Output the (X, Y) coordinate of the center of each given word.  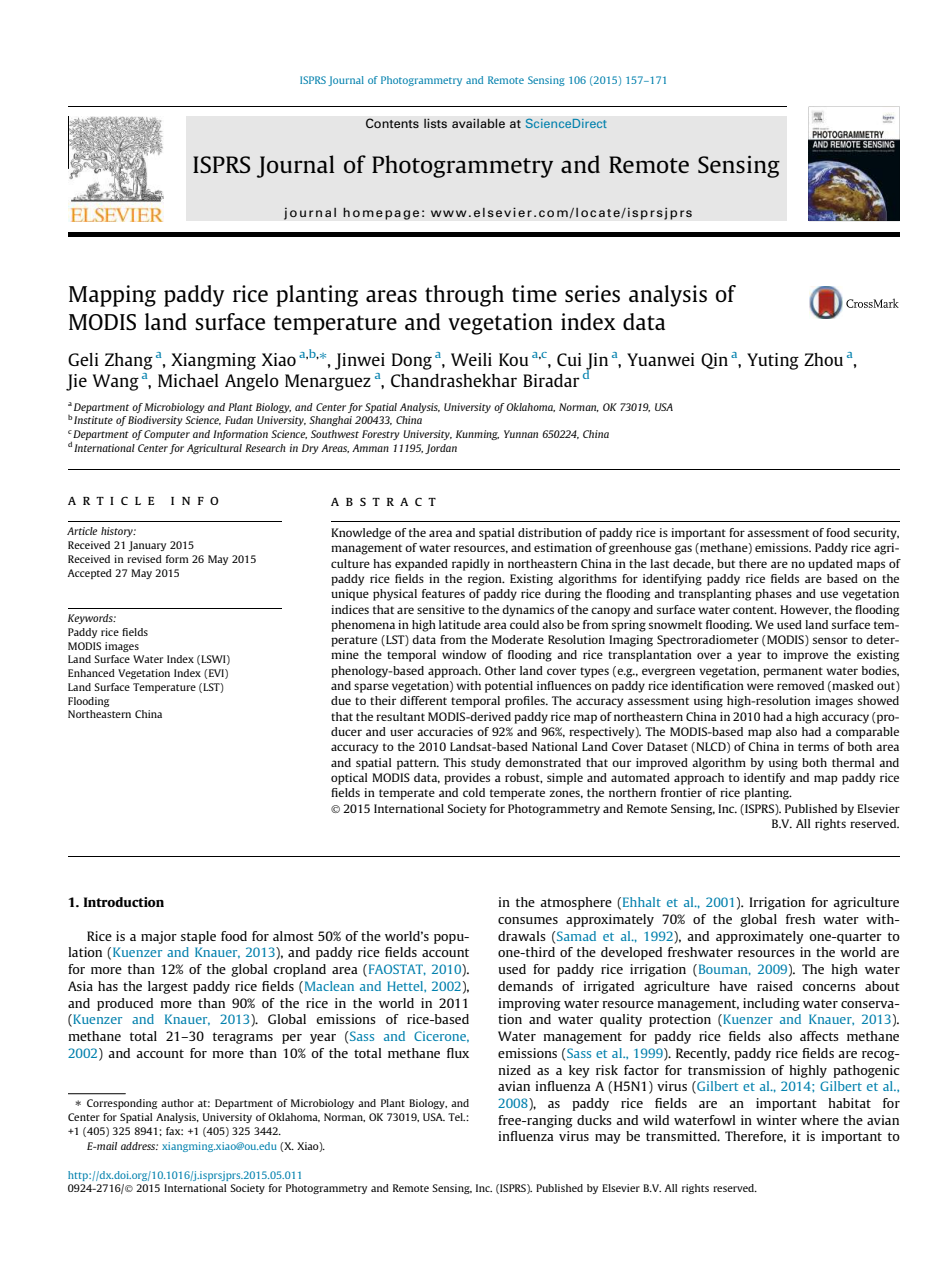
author (177, 1103)
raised (775, 986)
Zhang (129, 361)
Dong (412, 361)
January (147, 546)
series (592, 293)
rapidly (471, 565)
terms (813, 747)
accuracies (445, 731)
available (478, 123)
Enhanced (91, 673)
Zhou (823, 359)
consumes (528, 920)
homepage (381, 213)
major (159, 937)
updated (830, 565)
